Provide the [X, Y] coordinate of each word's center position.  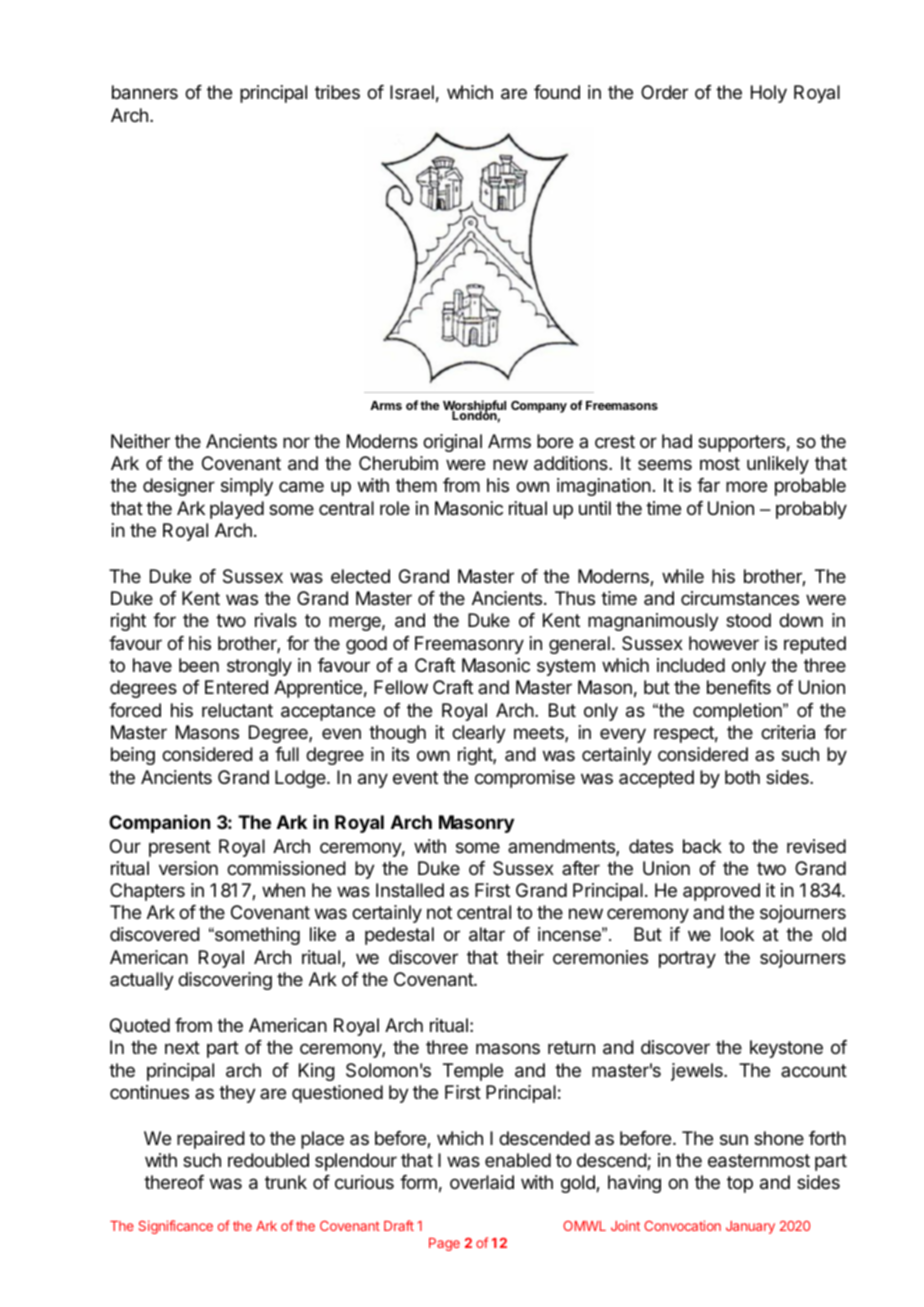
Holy [769, 94]
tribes [337, 92]
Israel [412, 92]
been [199, 665]
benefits [739, 687]
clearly [479, 734]
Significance [176, 1227]
